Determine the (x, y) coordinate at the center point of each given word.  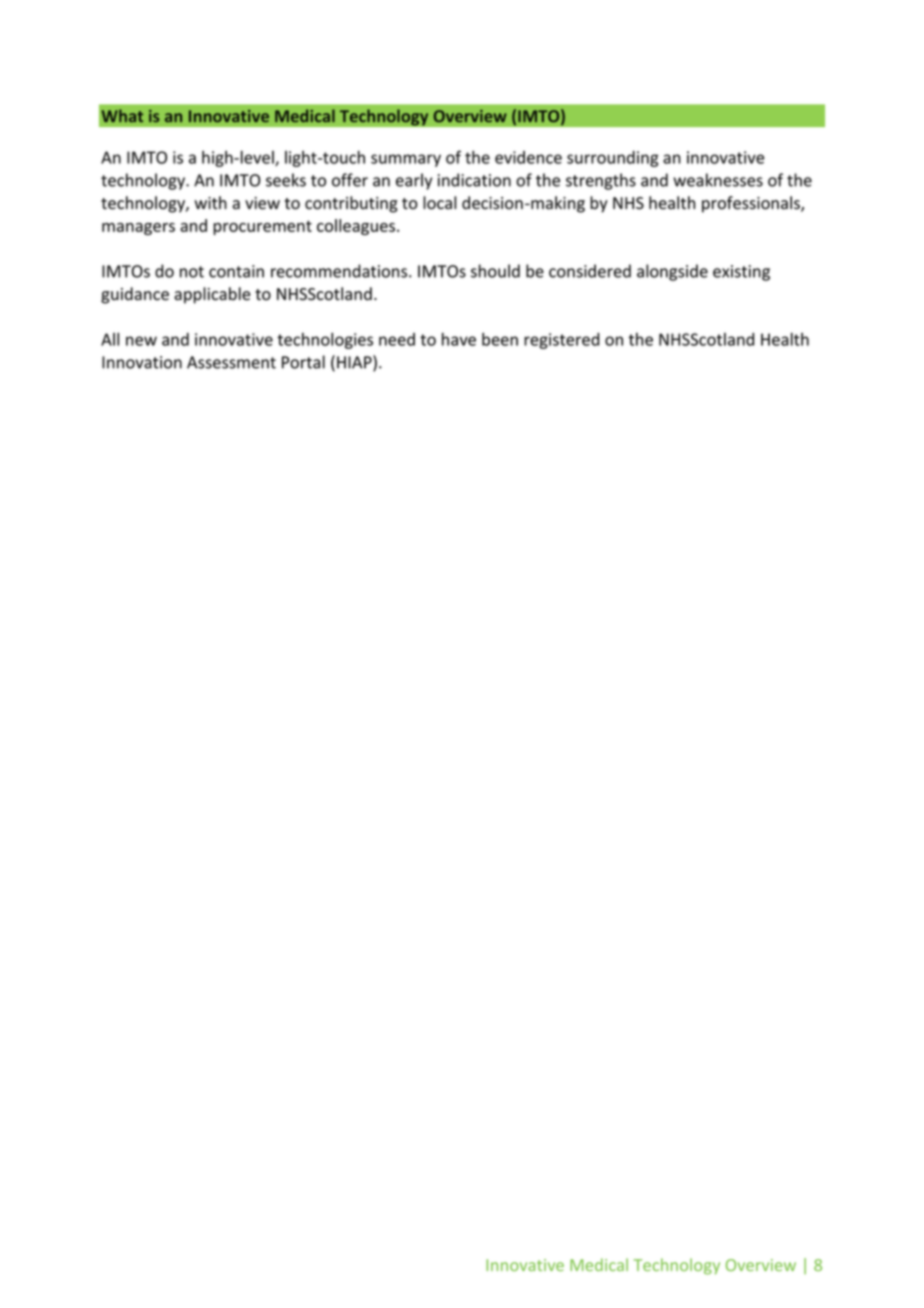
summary (406, 160)
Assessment (231, 362)
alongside (672, 272)
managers (138, 229)
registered (562, 341)
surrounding (613, 159)
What (122, 115)
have (459, 339)
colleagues (356, 227)
